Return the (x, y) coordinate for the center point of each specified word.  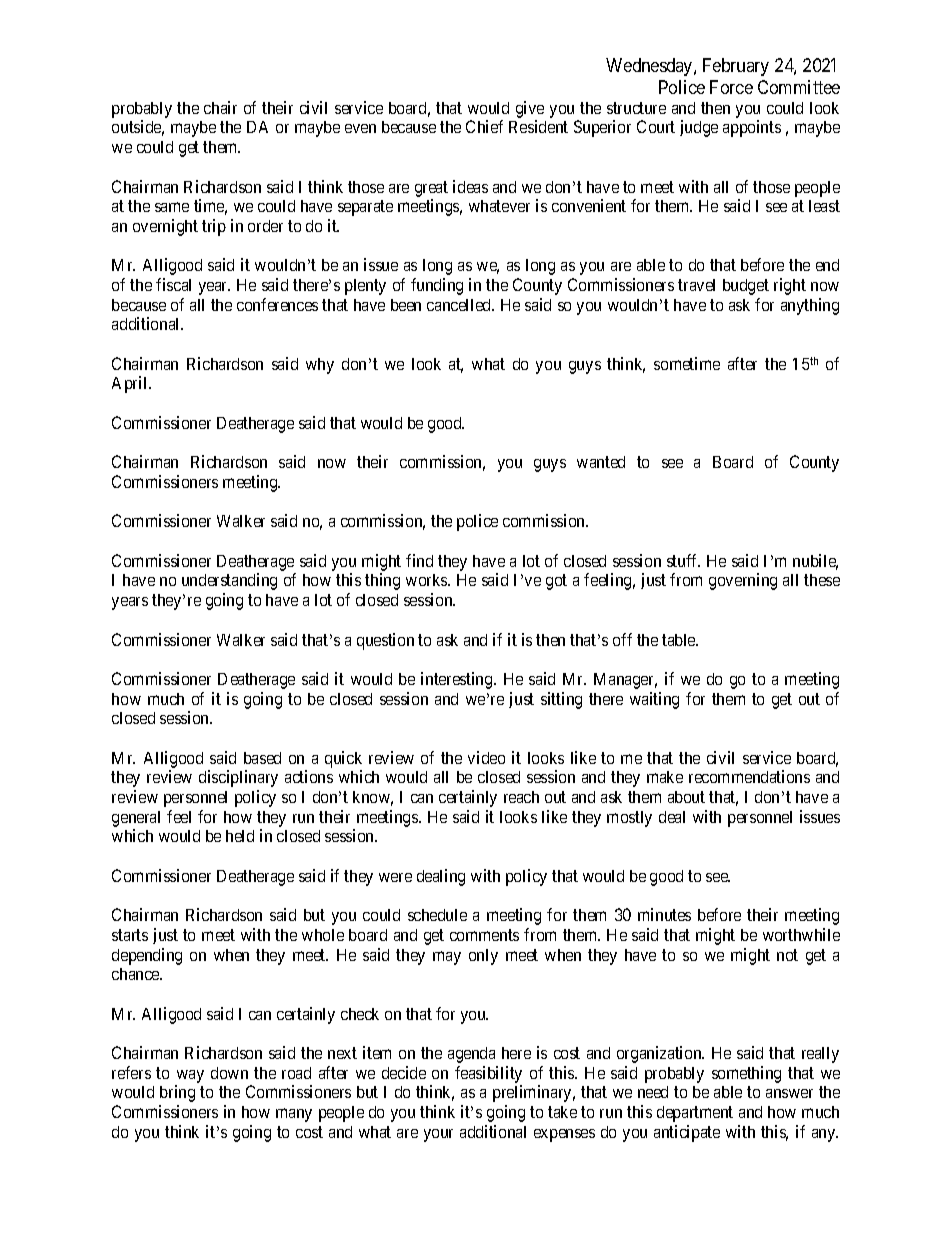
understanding (229, 581)
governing (743, 581)
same (172, 207)
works (427, 580)
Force (731, 87)
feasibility (488, 1074)
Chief (484, 126)
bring (177, 1093)
